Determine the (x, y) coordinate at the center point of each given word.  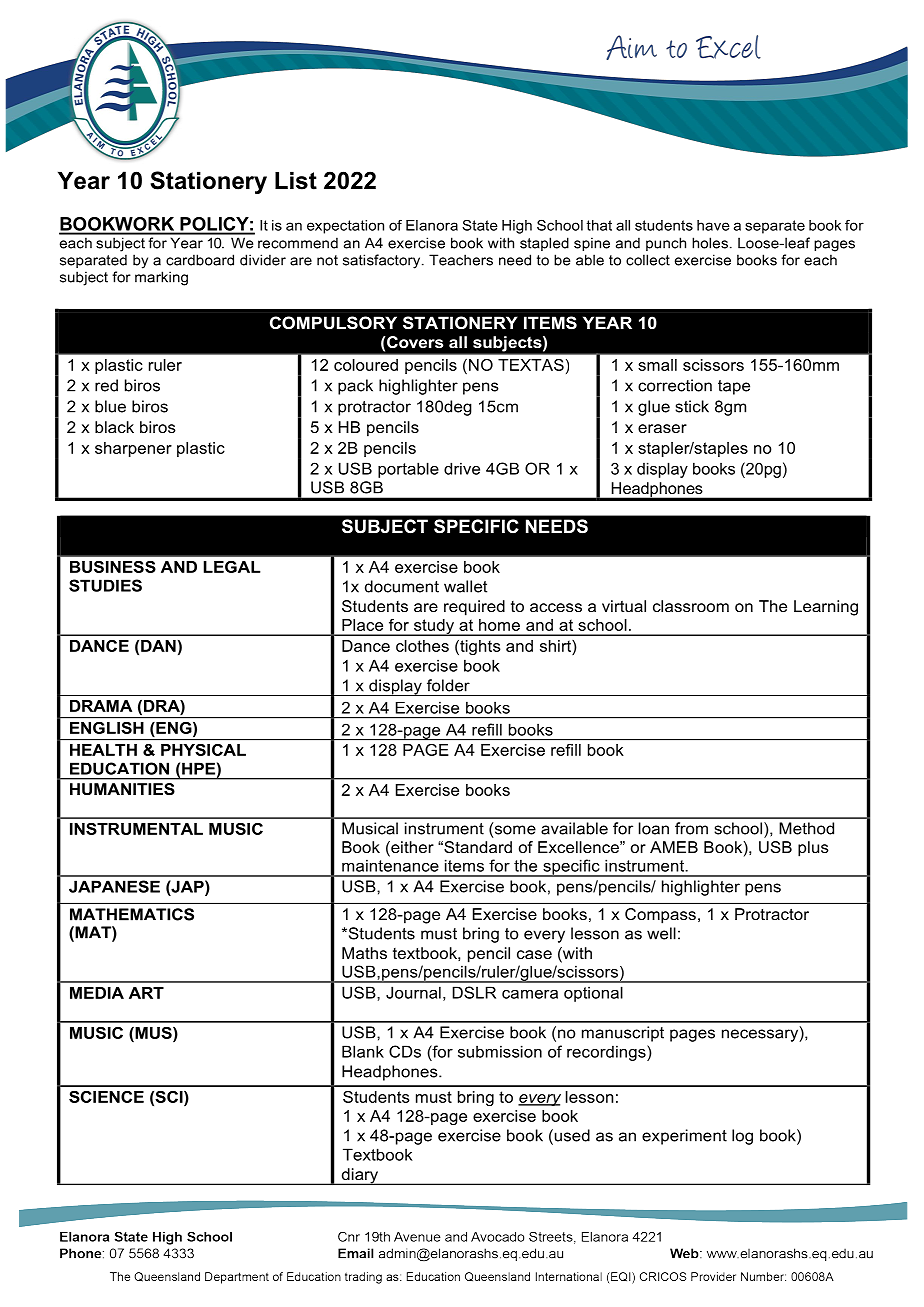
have (713, 225)
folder (448, 685)
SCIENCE (106, 1097)
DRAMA (101, 706)
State (480, 225)
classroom (691, 606)
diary (359, 1176)
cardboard (200, 260)
